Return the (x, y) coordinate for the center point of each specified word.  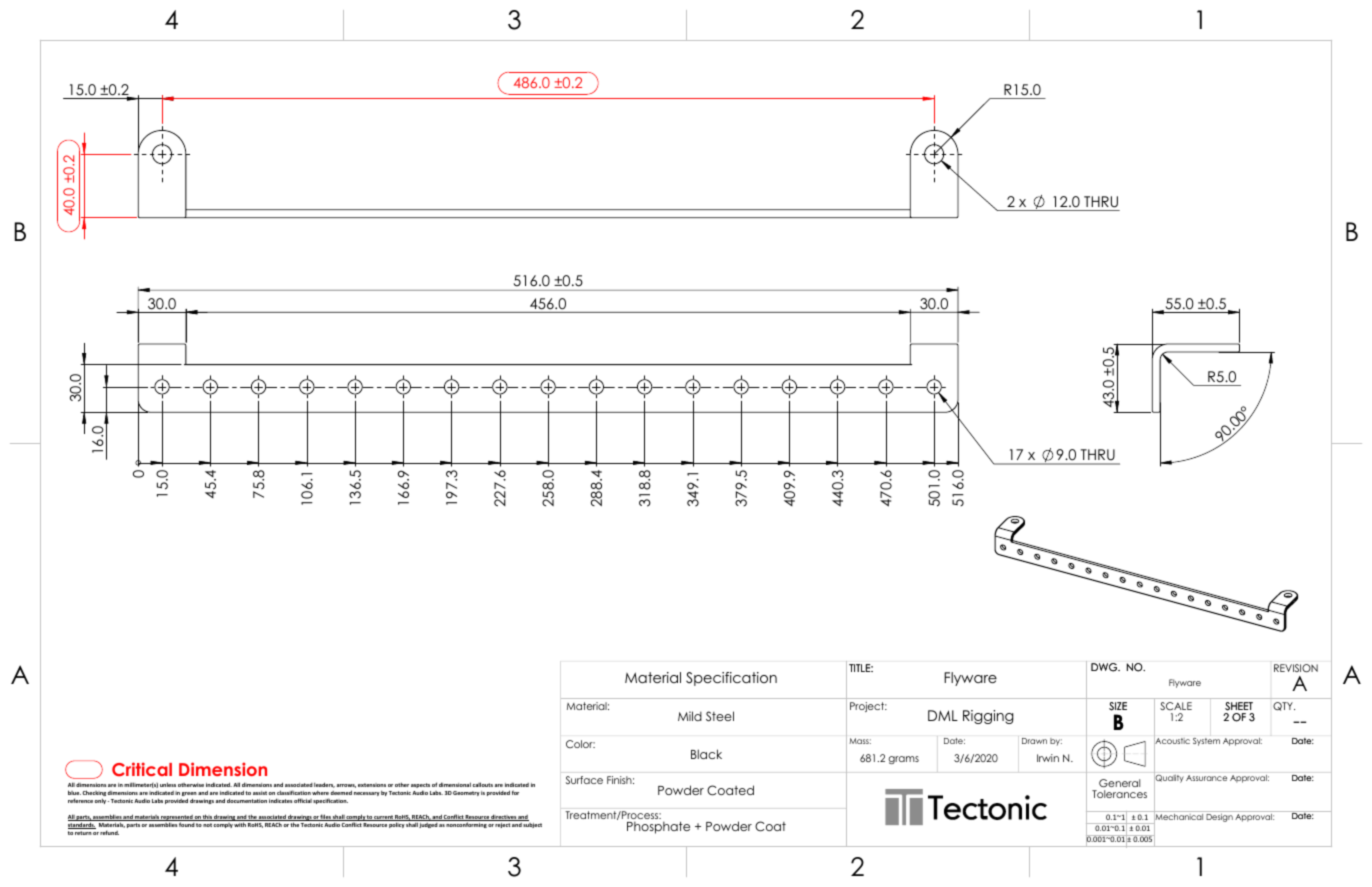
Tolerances (1119, 794)
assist (261, 793)
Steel (720, 716)
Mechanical (1179, 817)
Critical (142, 769)
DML (943, 715)
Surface (584, 780)
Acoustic (1172, 741)
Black (706, 754)
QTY (1284, 706)
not (208, 825)
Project (868, 707)
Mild (690, 716)
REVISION (1296, 668)
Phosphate (658, 827)
